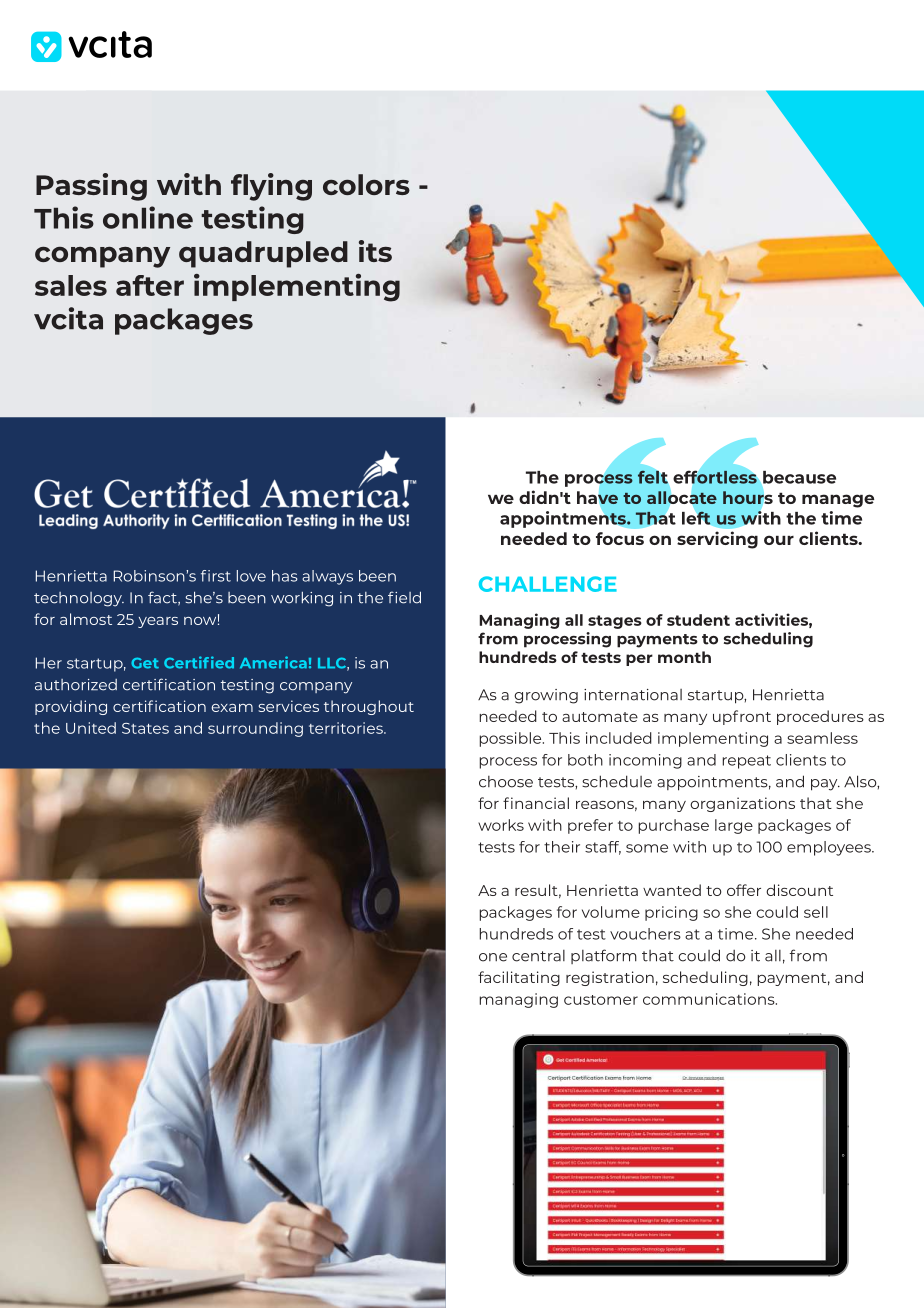 The image size is (924, 1308). Describe the element at coordinates (366, 184) in the page. I see `colors` at that location.
